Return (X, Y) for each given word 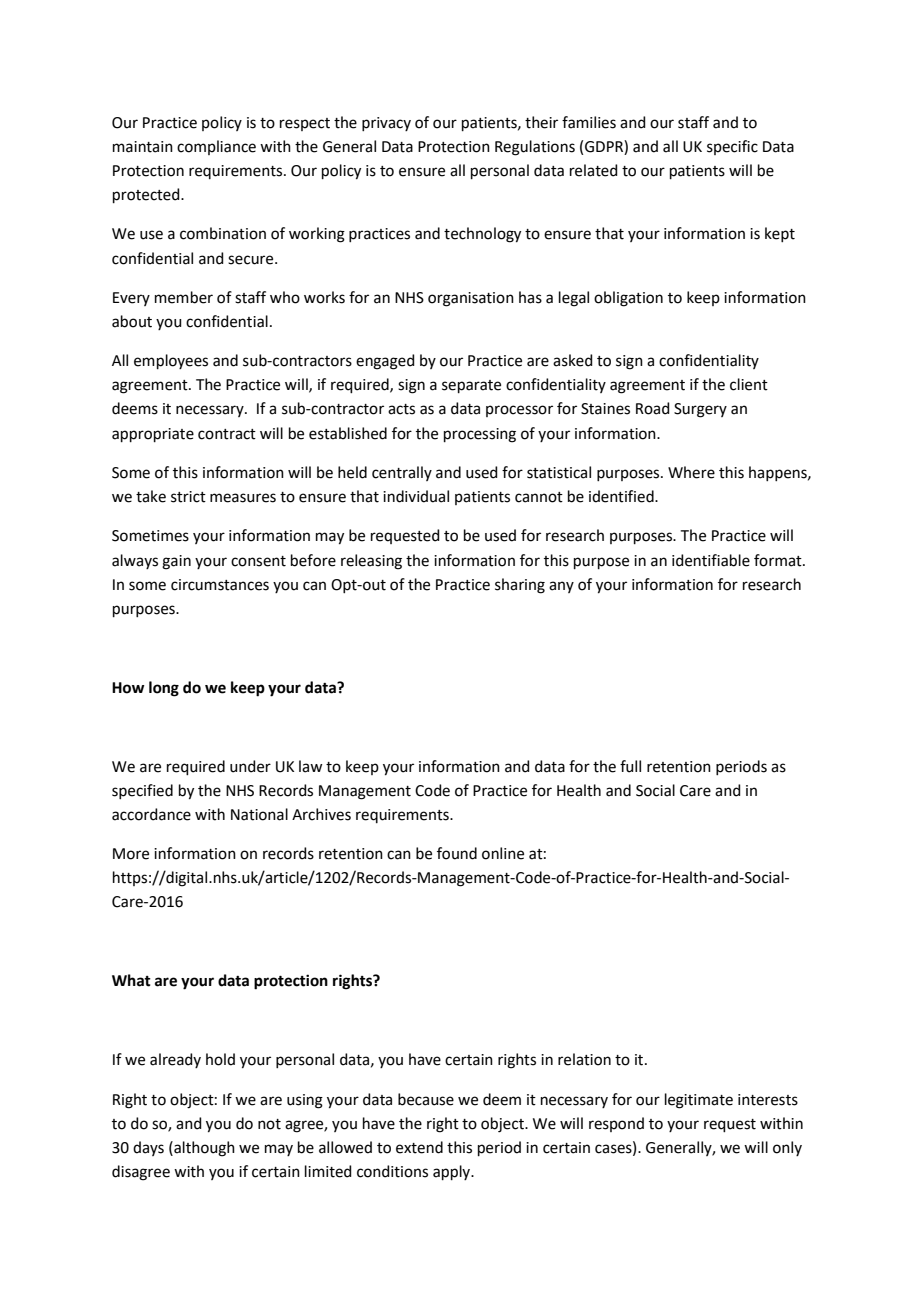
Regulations (535, 148)
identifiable (711, 560)
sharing (520, 586)
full (630, 766)
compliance (216, 147)
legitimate (699, 1101)
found (457, 853)
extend (419, 1147)
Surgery (700, 410)
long (164, 689)
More (131, 854)
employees (171, 361)
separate (471, 386)
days (148, 1148)
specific (732, 147)
